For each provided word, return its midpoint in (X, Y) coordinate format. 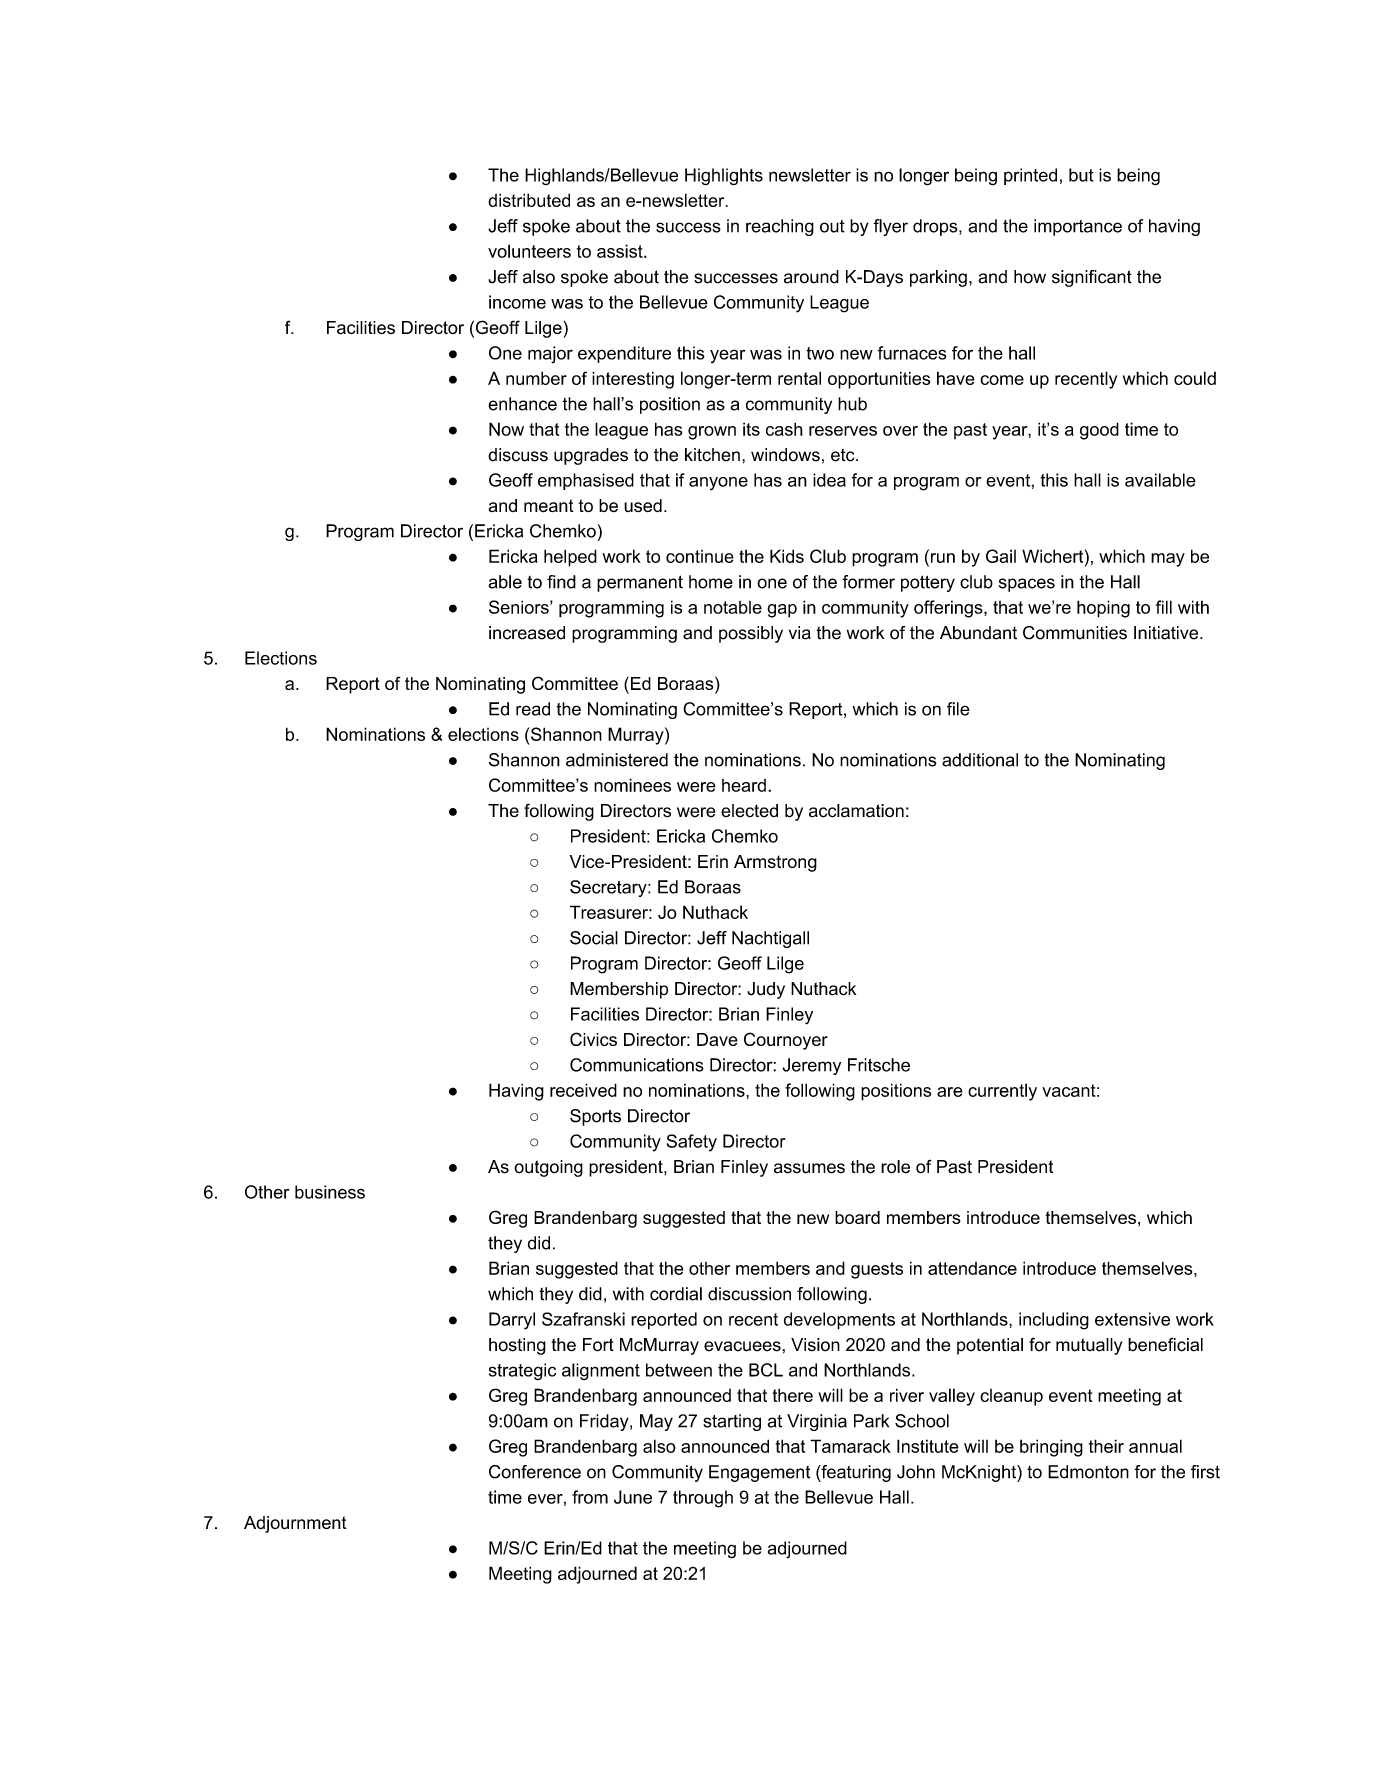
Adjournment (295, 1524)
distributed (529, 200)
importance (1078, 227)
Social (594, 938)
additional (980, 760)
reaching (780, 227)
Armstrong (775, 863)
